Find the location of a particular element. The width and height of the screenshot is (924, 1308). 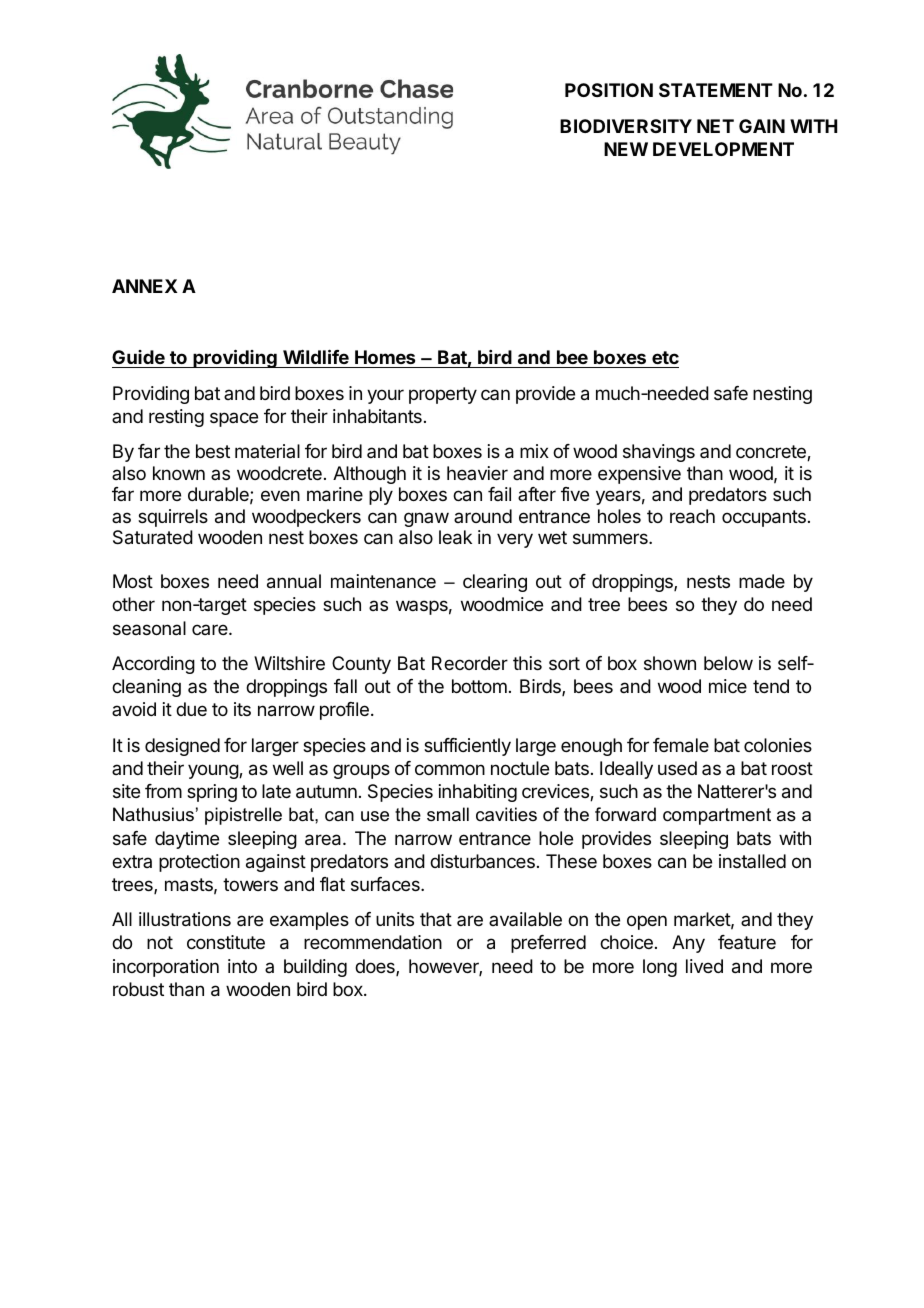

Saturated is located at coordinates (153, 537).
